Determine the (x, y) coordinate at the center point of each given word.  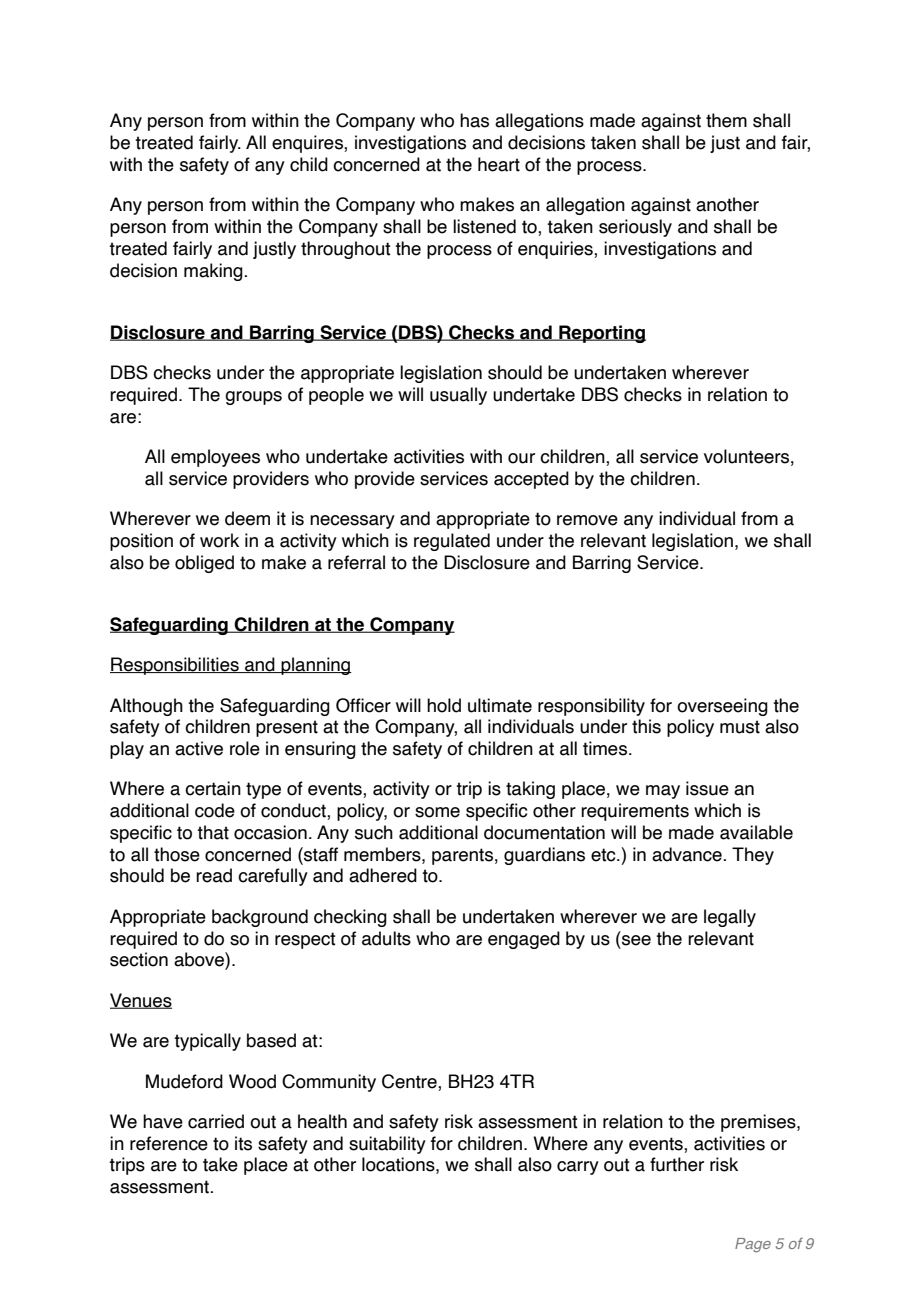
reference (169, 1143)
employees (215, 458)
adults (386, 938)
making (214, 272)
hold (444, 705)
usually (458, 396)
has (474, 120)
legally (730, 918)
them (726, 120)
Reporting (601, 334)
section (139, 959)
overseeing (722, 707)
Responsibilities (175, 666)
